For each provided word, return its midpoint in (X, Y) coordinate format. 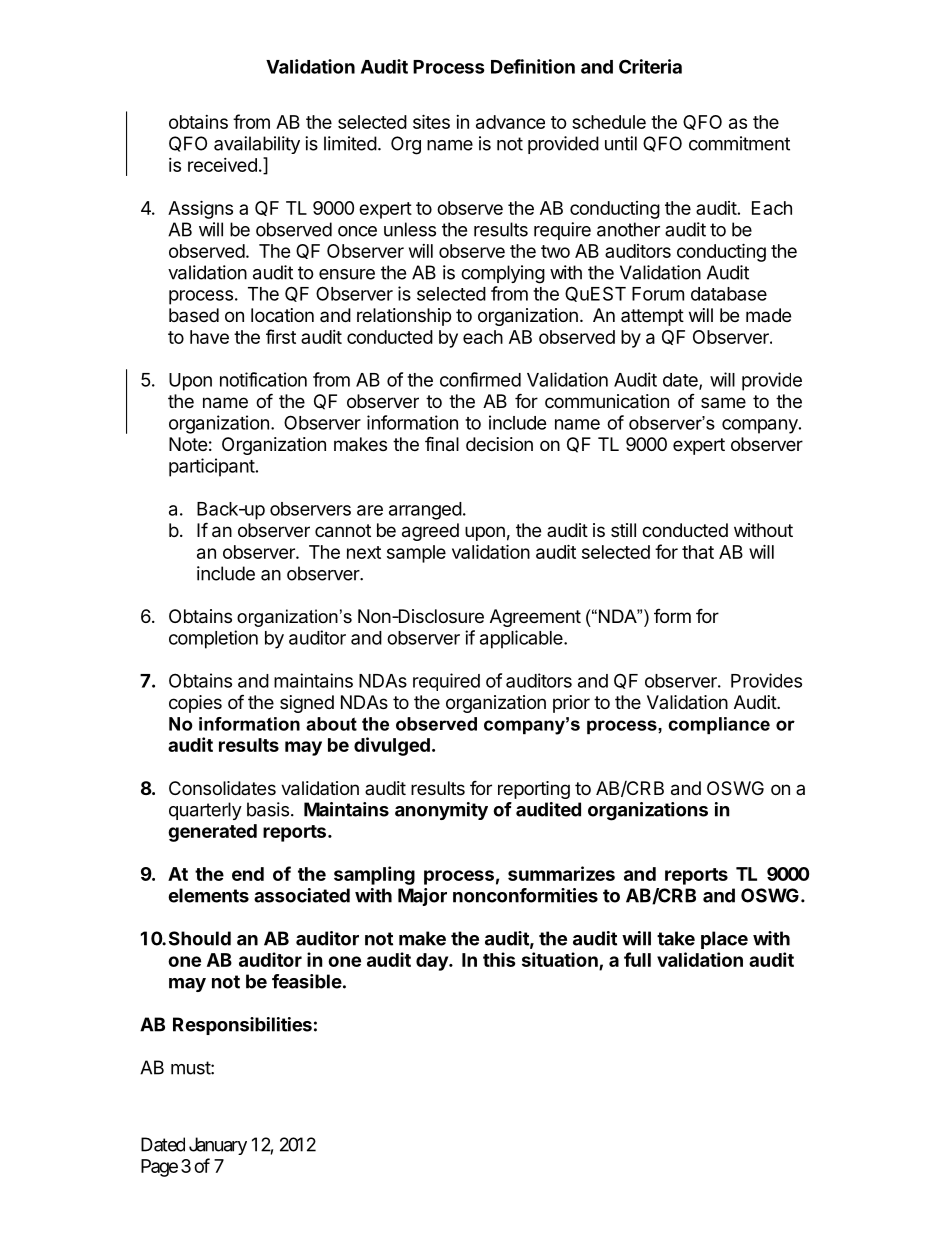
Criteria (650, 66)
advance (510, 122)
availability (257, 145)
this (499, 959)
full (637, 959)
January (218, 1146)
